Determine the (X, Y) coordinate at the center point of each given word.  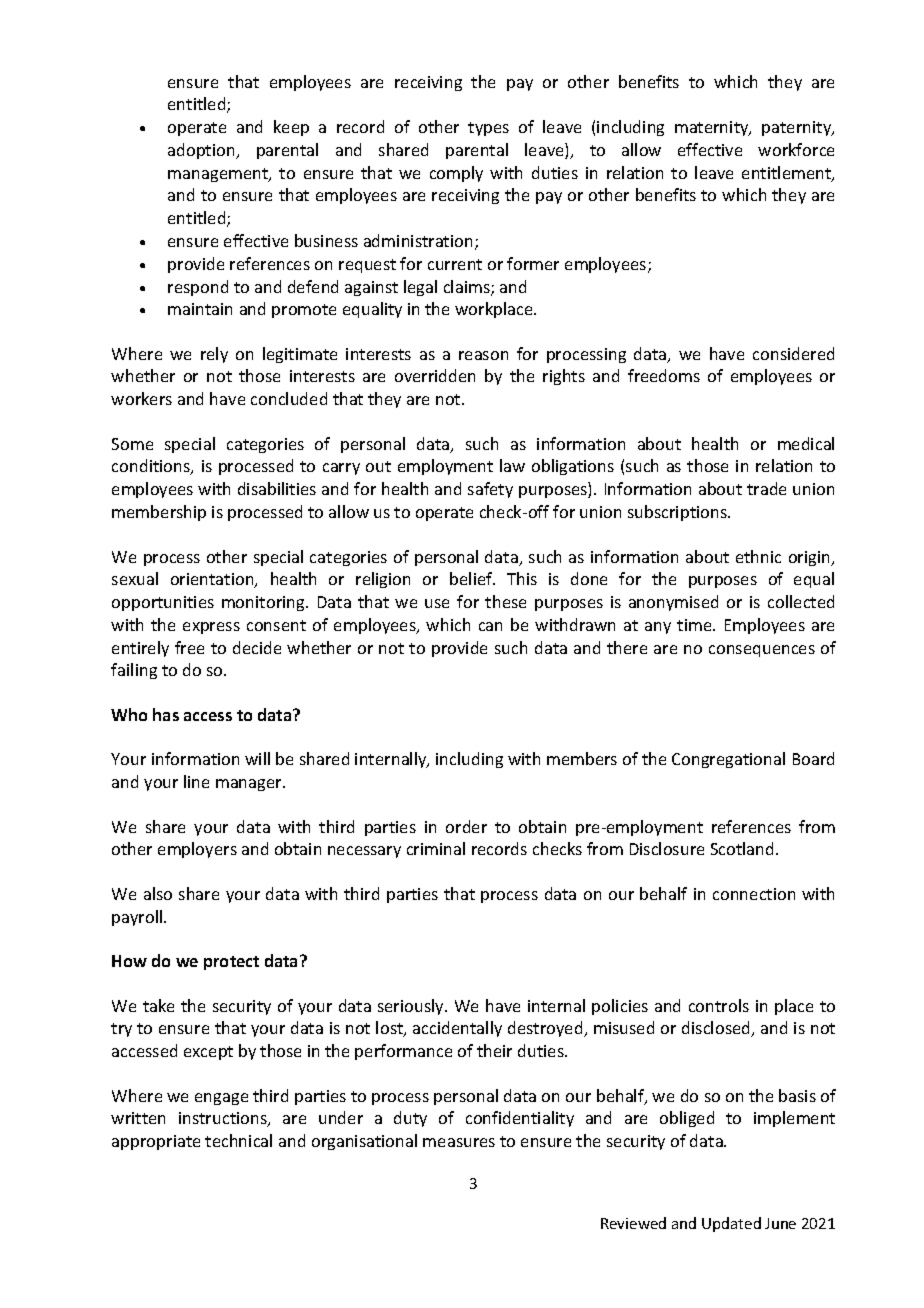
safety (490, 490)
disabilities (277, 488)
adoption (202, 151)
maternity (713, 128)
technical (238, 1140)
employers (197, 850)
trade (766, 488)
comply (456, 174)
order (466, 826)
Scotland (742, 848)
